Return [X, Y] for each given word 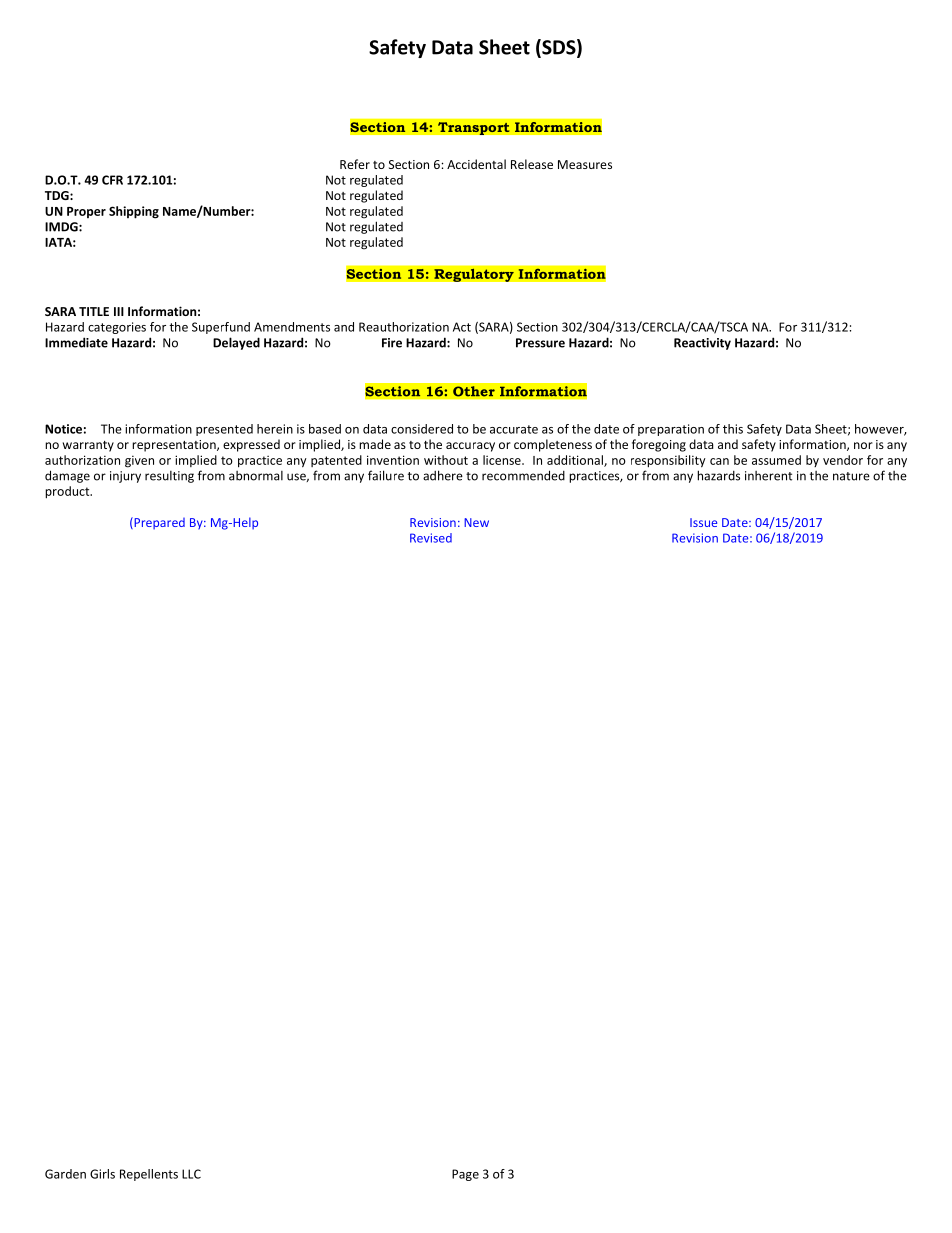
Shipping [134, 212]
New [476, 522]
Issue [703, 522]
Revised [431, 538]
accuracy [470, 447]
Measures [585, 164]
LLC [191, 1174]
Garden [65, 1174]
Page [465, 1175]
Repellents [149, 1175]
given [139, 461]
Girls [102, 1174]
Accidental [476, 164]
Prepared [158, 523]
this [733, 429]
